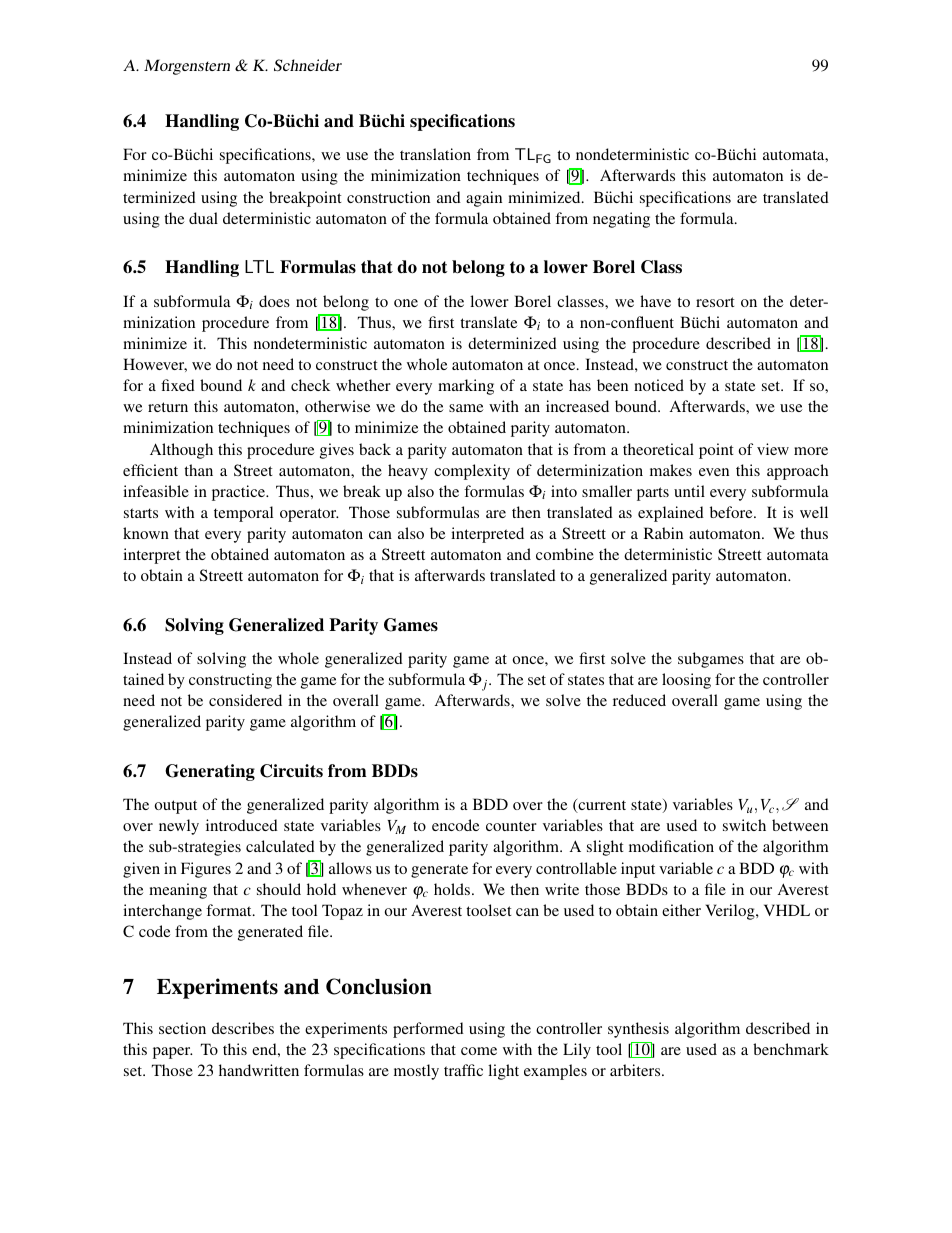  What do you see at coordinates (435, 154) in the document?
I see `translation` at bounding box center [435, 154].
